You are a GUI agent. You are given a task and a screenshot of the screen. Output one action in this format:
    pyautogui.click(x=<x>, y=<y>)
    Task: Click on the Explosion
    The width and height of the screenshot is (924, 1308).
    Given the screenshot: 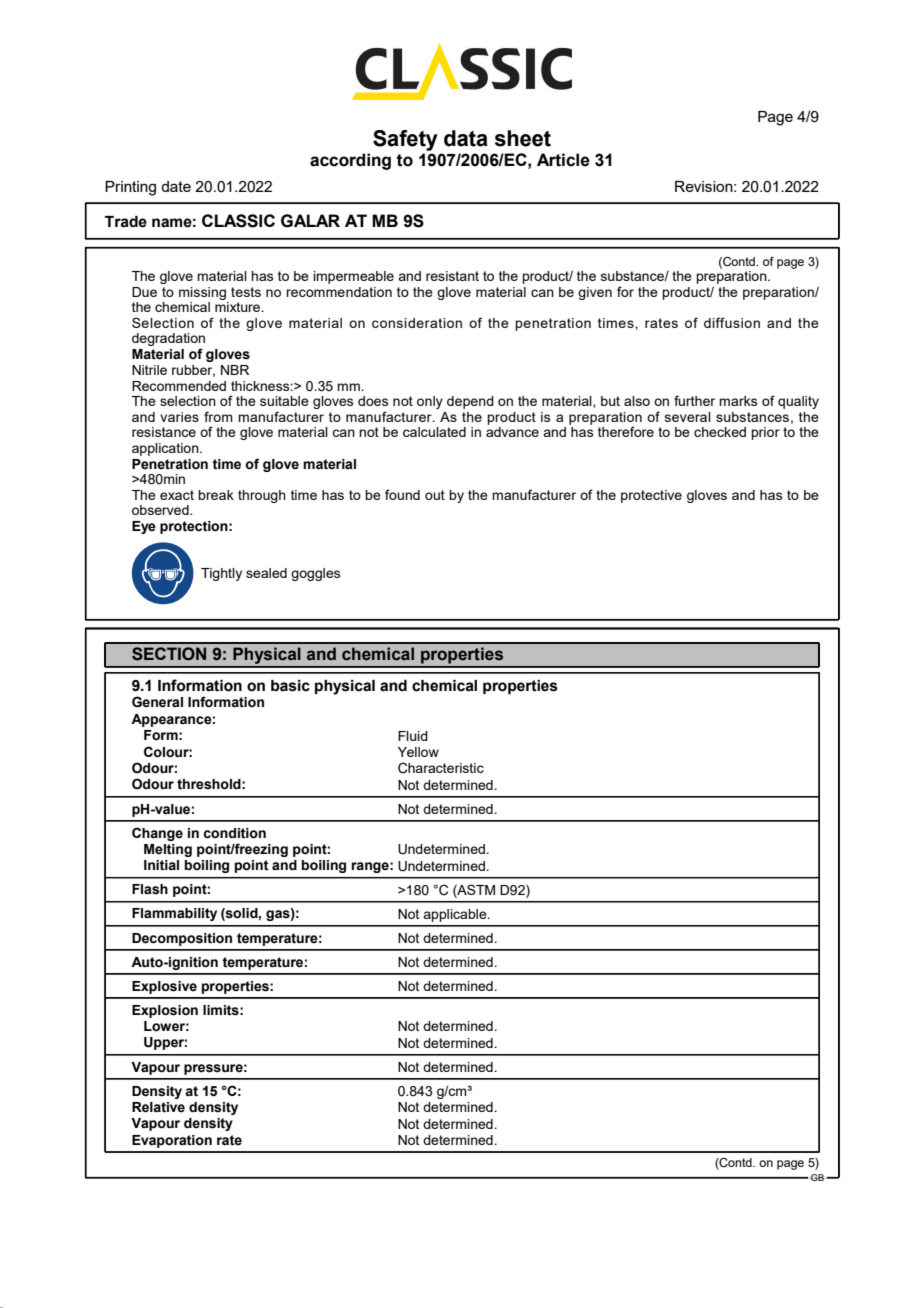 What is the action you would take?
    pyautogui.click(x=165, y=1011)
